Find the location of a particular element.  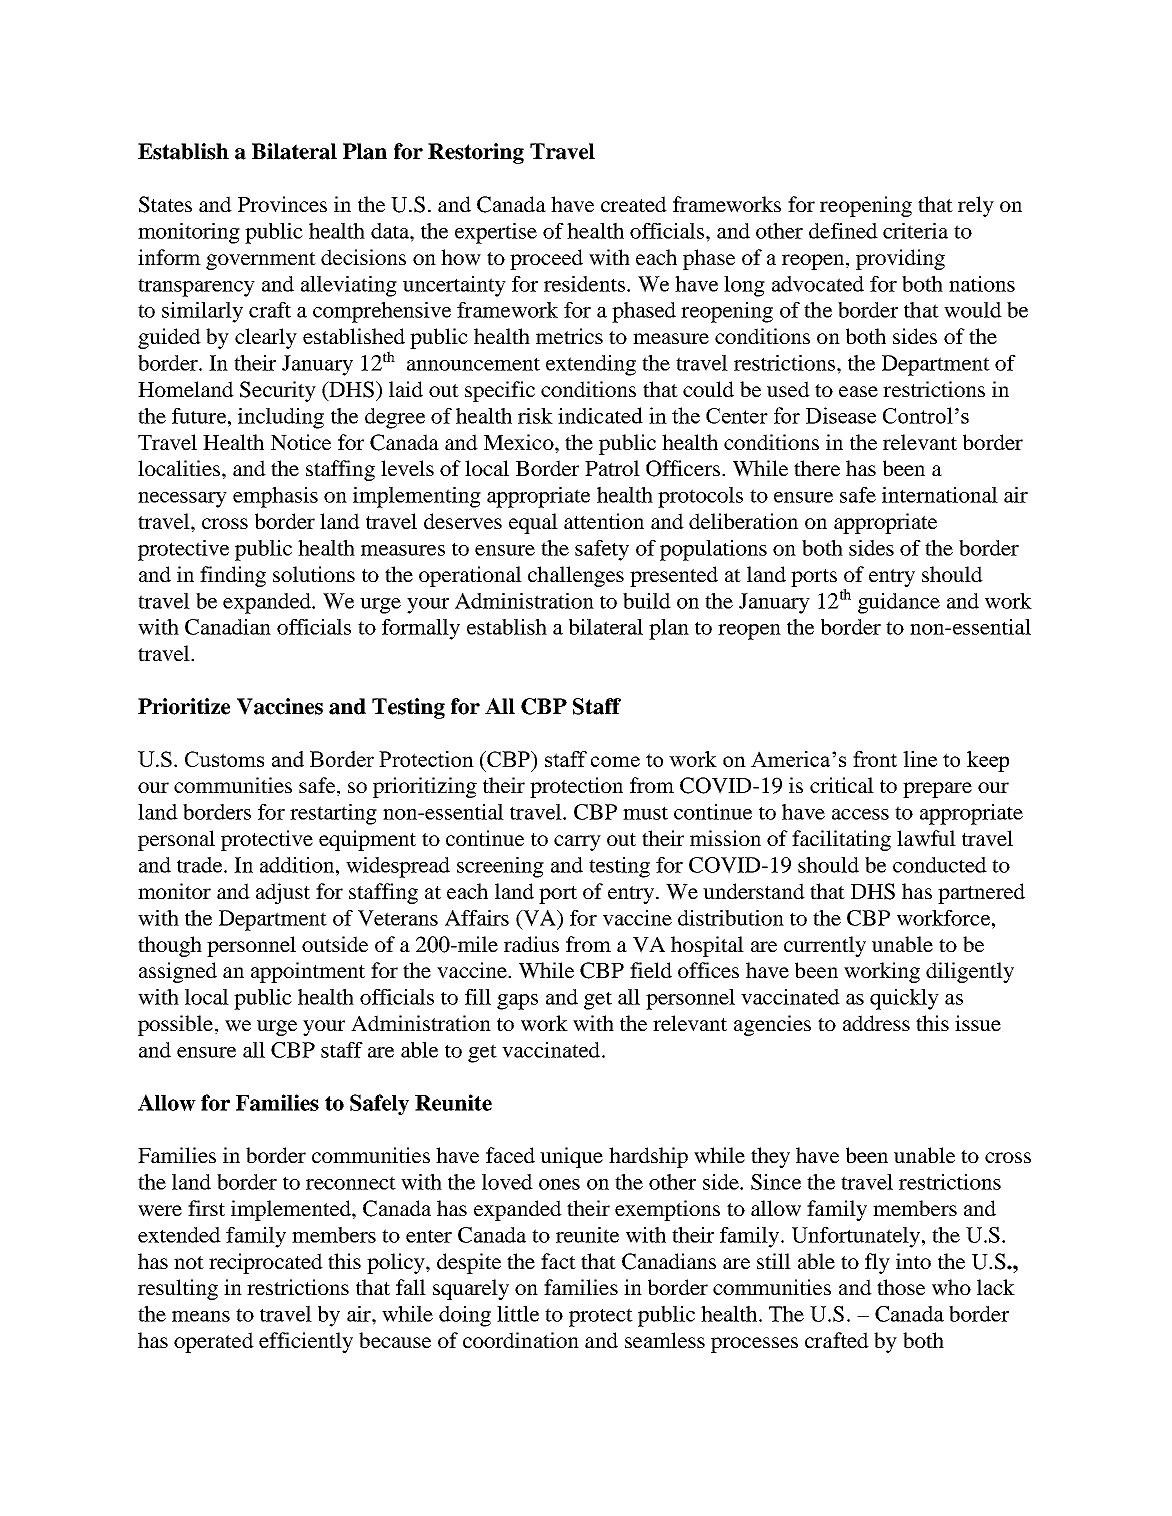

finding is located at coordinates (233, 576).
